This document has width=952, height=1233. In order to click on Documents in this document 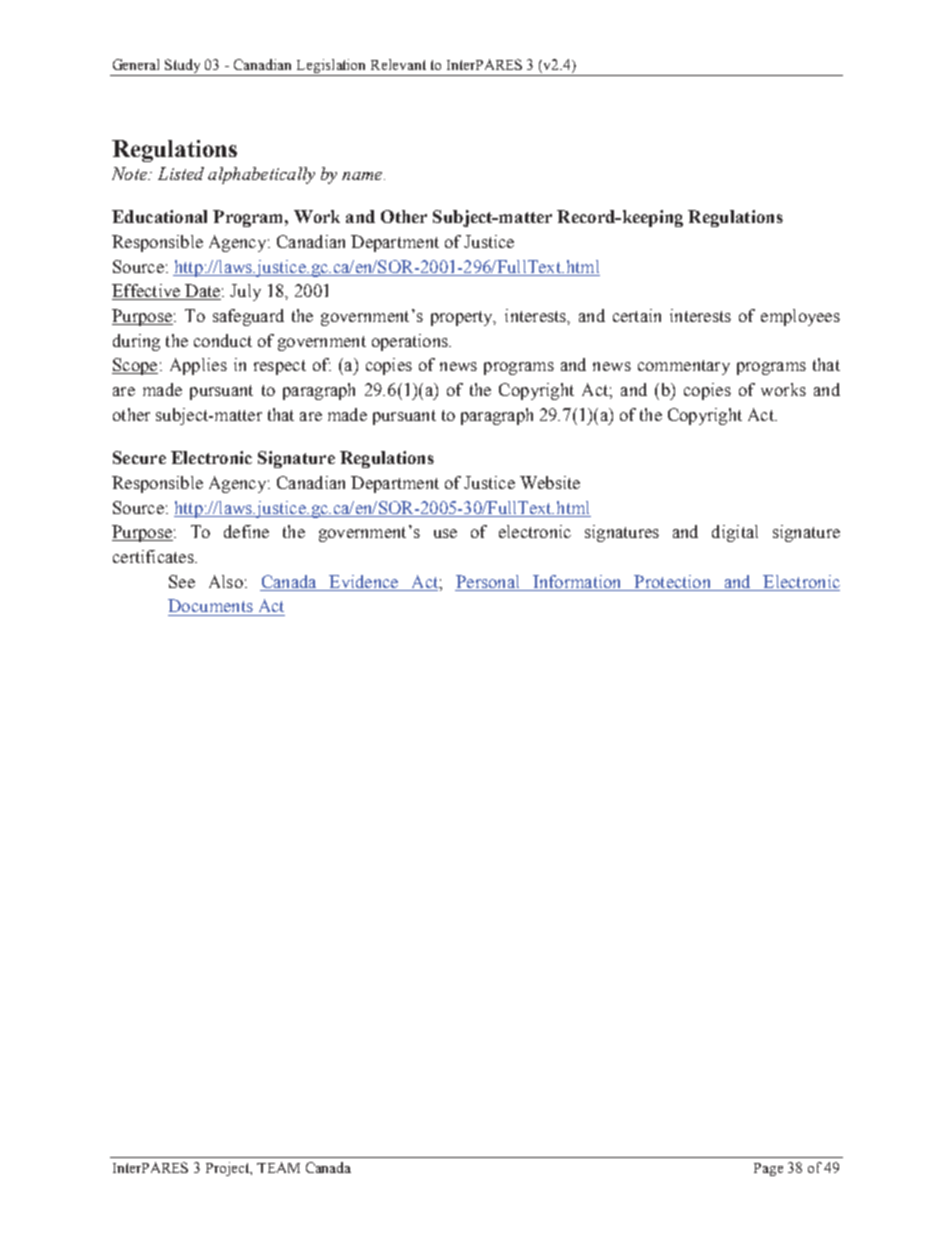, I will do `click(210, 605)`.
